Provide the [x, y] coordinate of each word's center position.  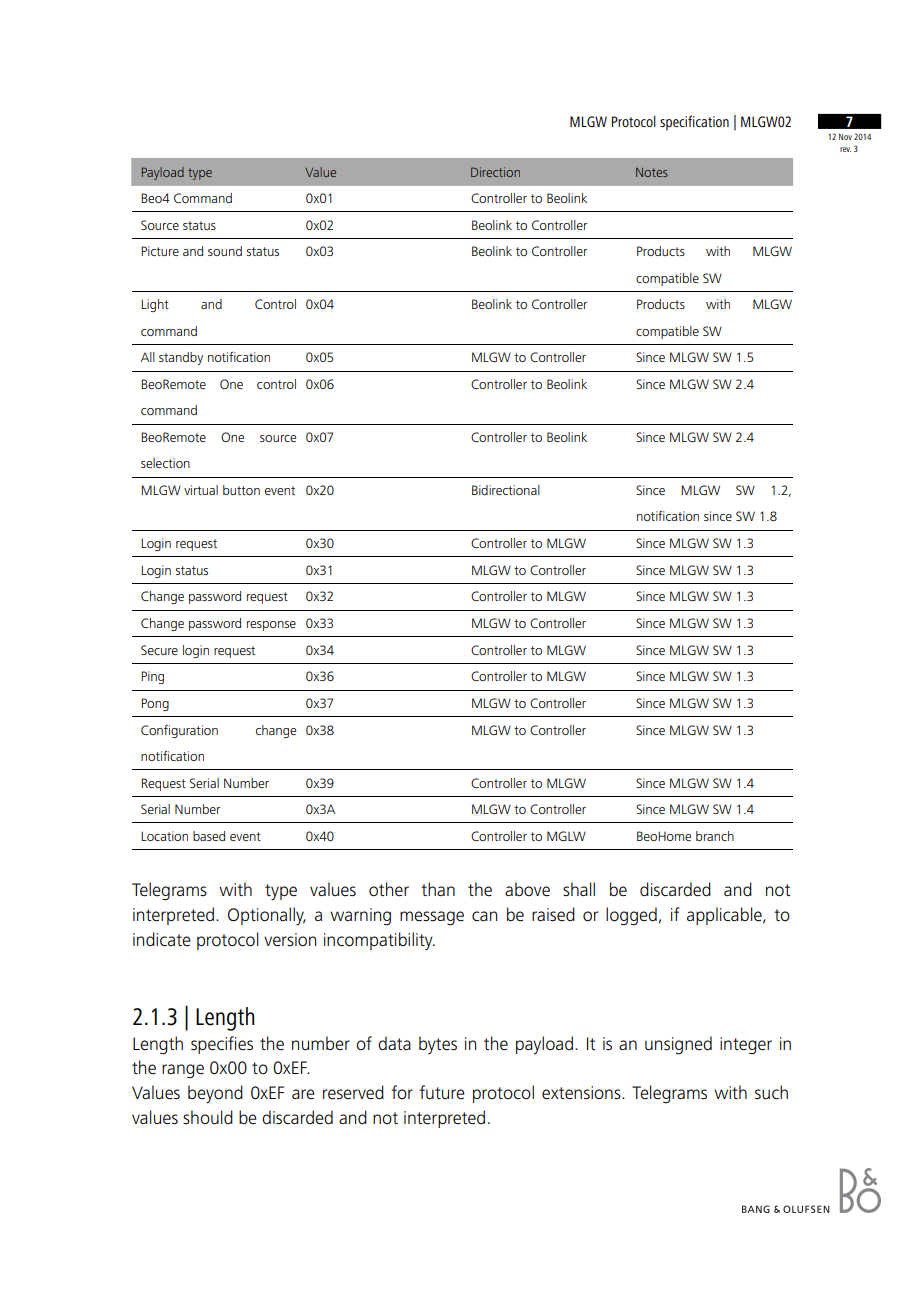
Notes [652, 172]
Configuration [179, 731]
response [271, 626]
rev [845, 149]
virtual [201, 490]
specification [694, 123]
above [527, 889]
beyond [215, 1094]
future [442, 1092]
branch [715, 836]
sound [225, 251]
